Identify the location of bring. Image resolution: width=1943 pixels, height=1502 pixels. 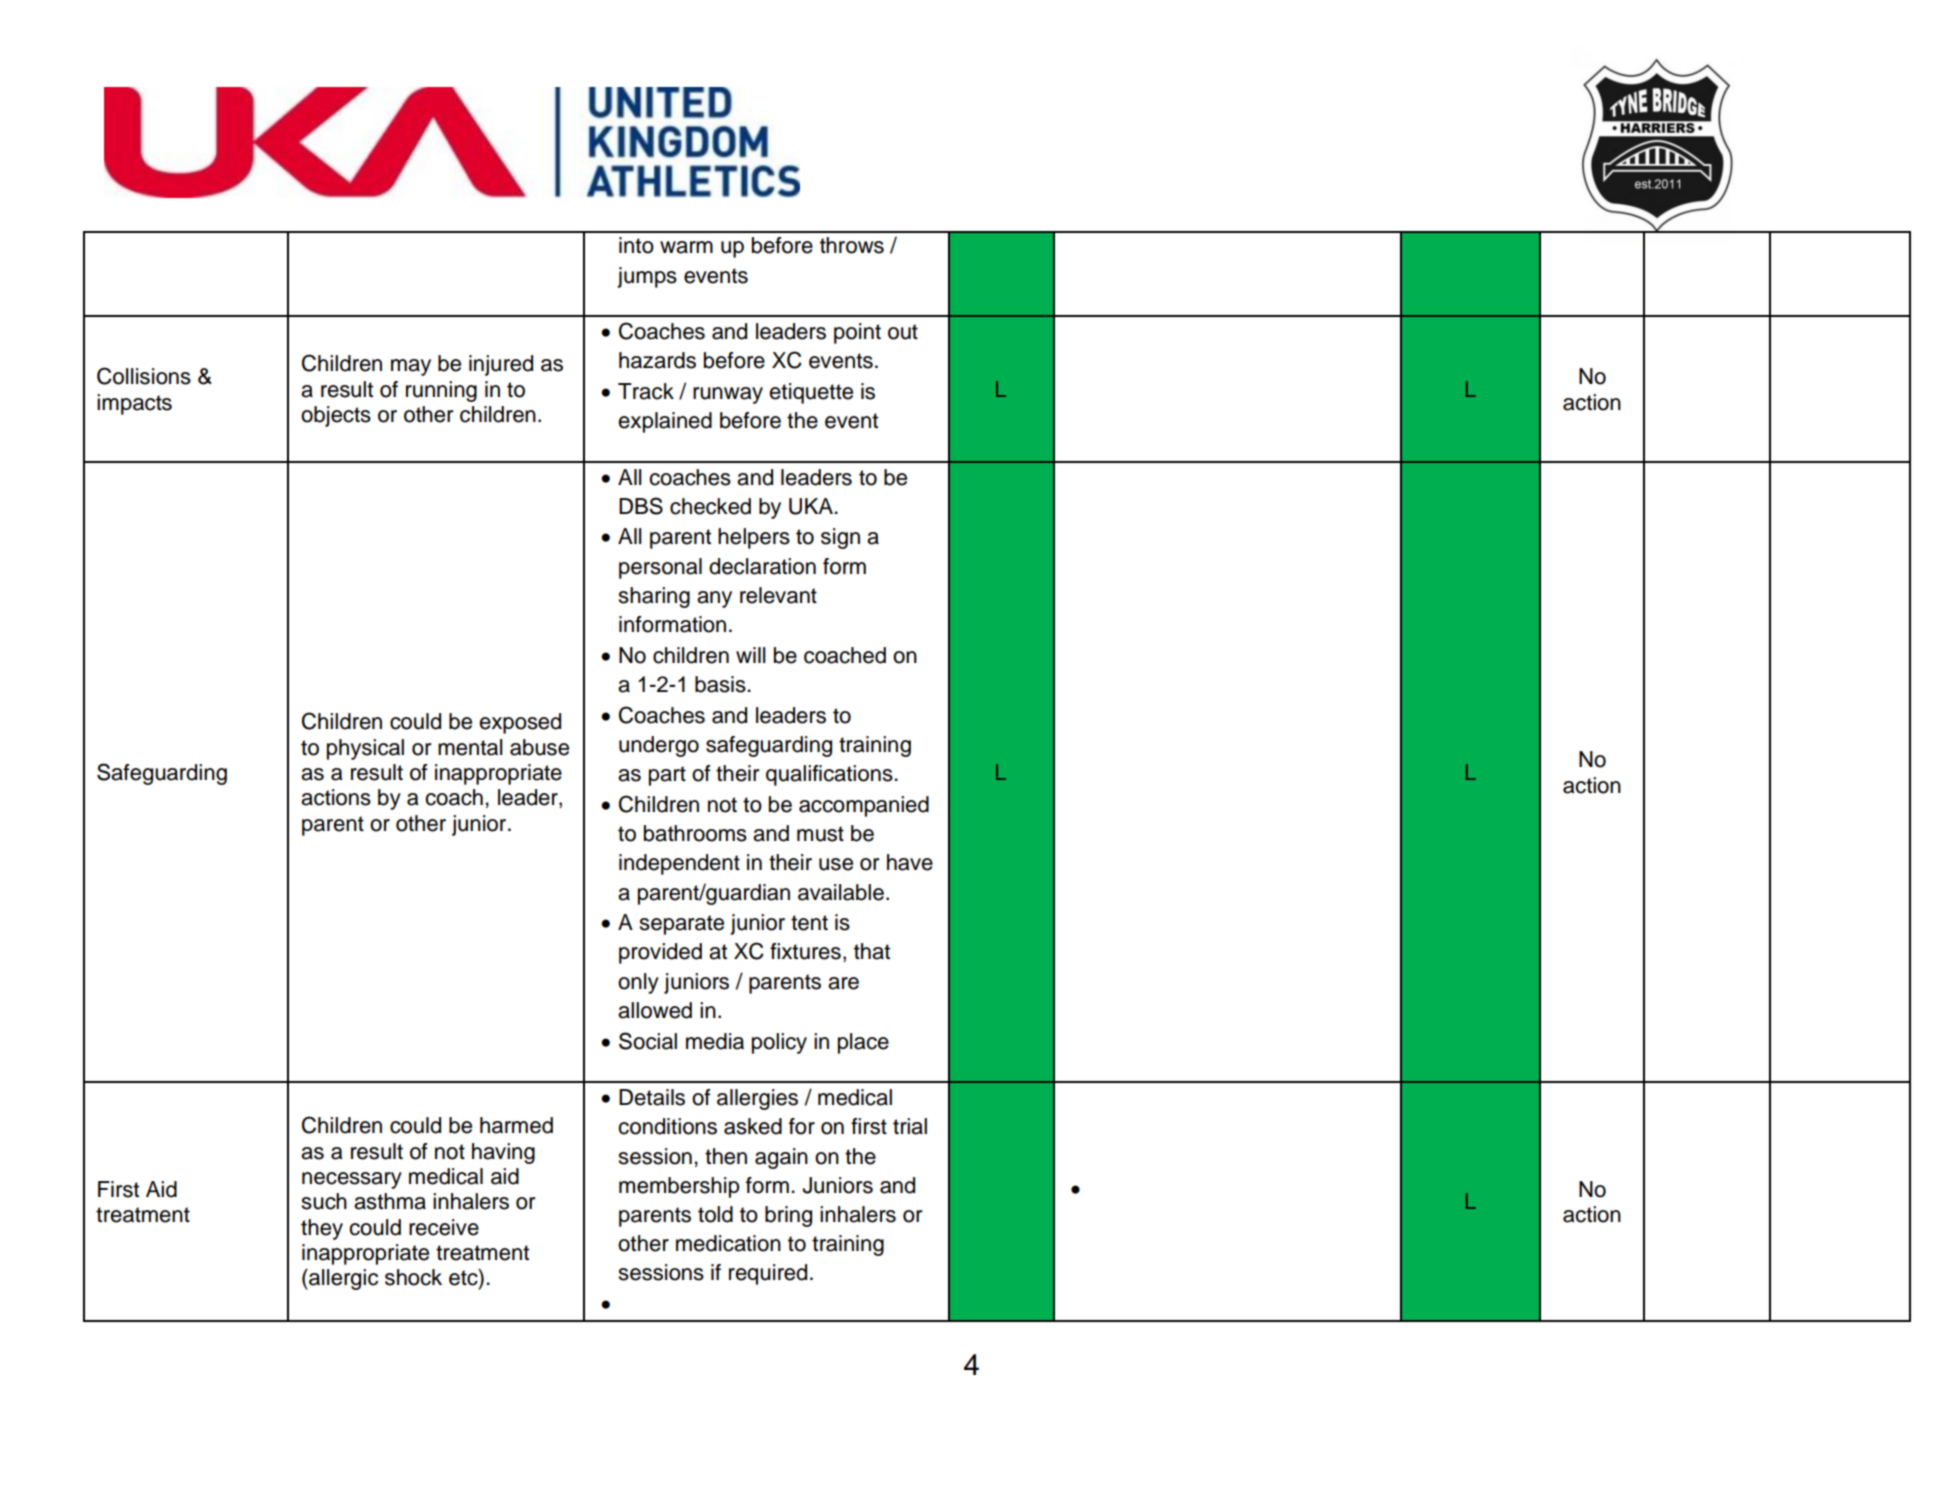
(788, 1216).
